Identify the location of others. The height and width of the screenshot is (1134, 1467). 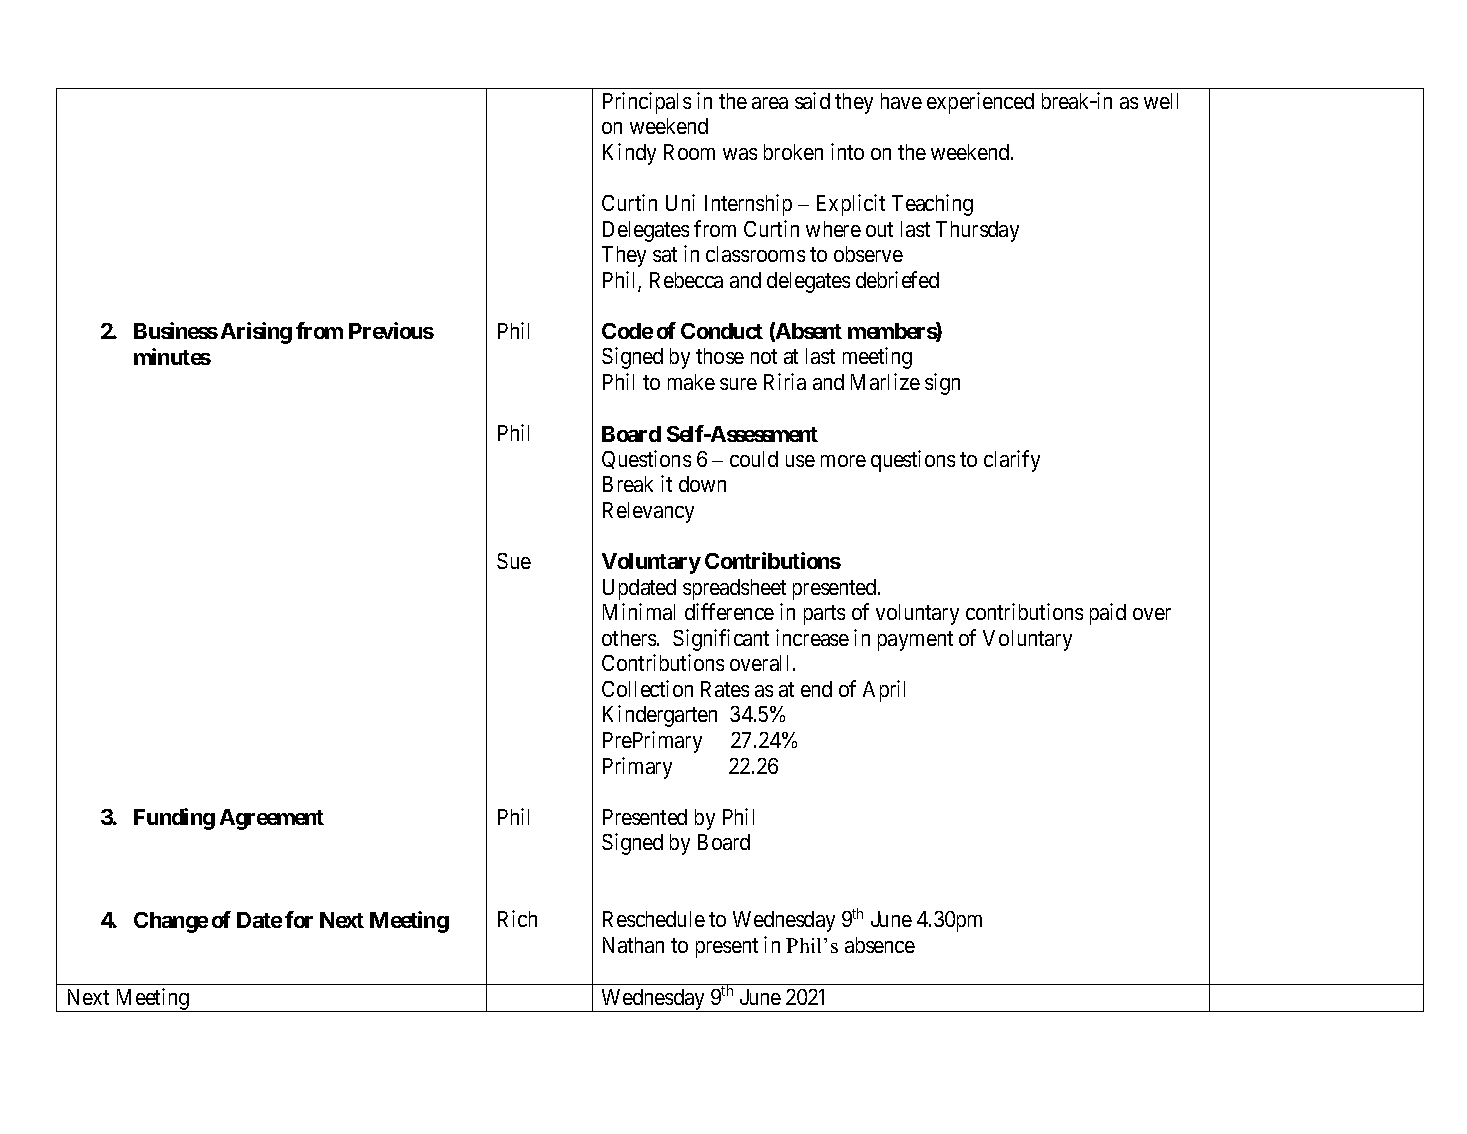
(630, 638).
